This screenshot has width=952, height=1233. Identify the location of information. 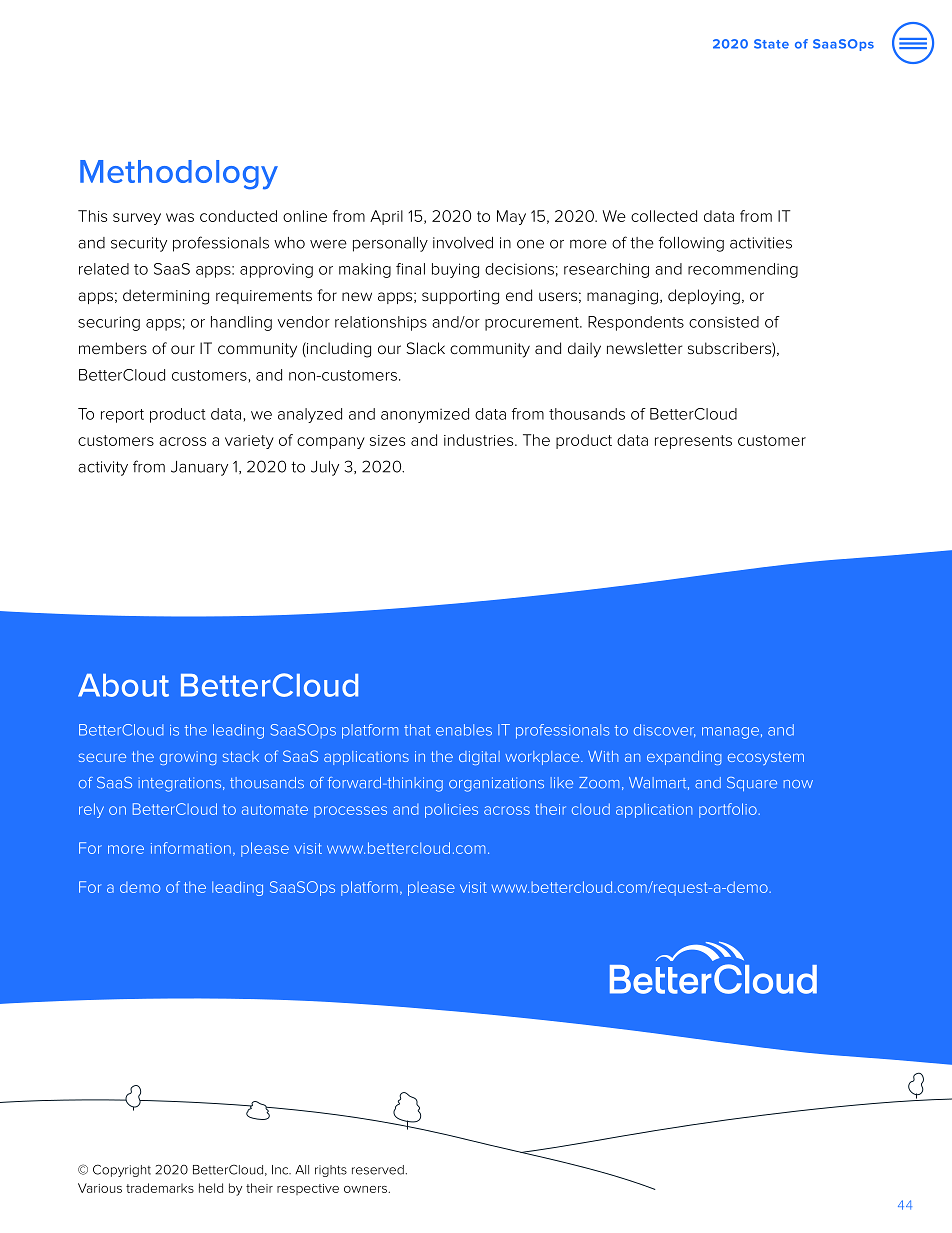
(191, 848).
